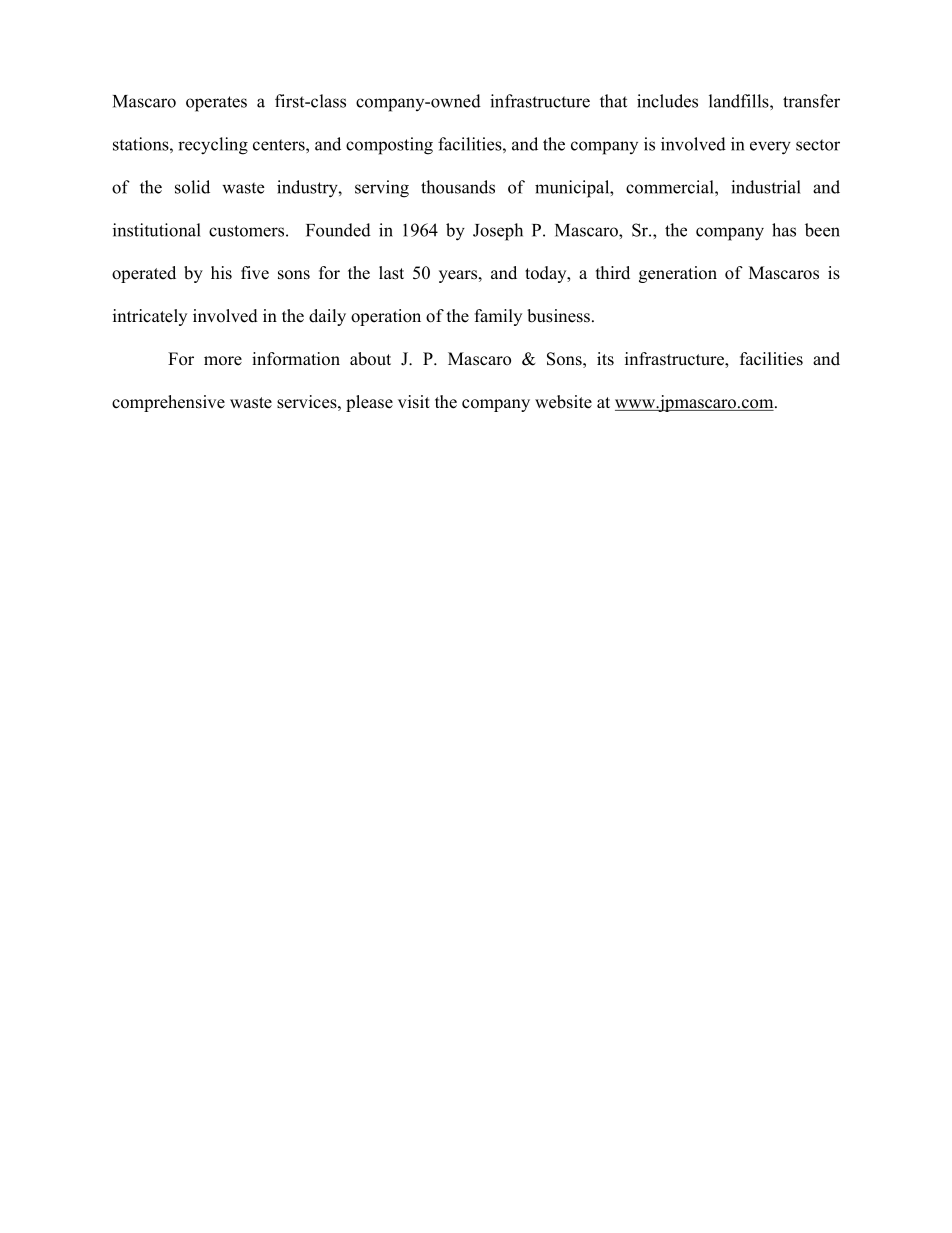 The width and height of the screenshot is (952, 1233). Describe the element at coordinates (558, 316) in the screenshot. I see `business` at that location.
